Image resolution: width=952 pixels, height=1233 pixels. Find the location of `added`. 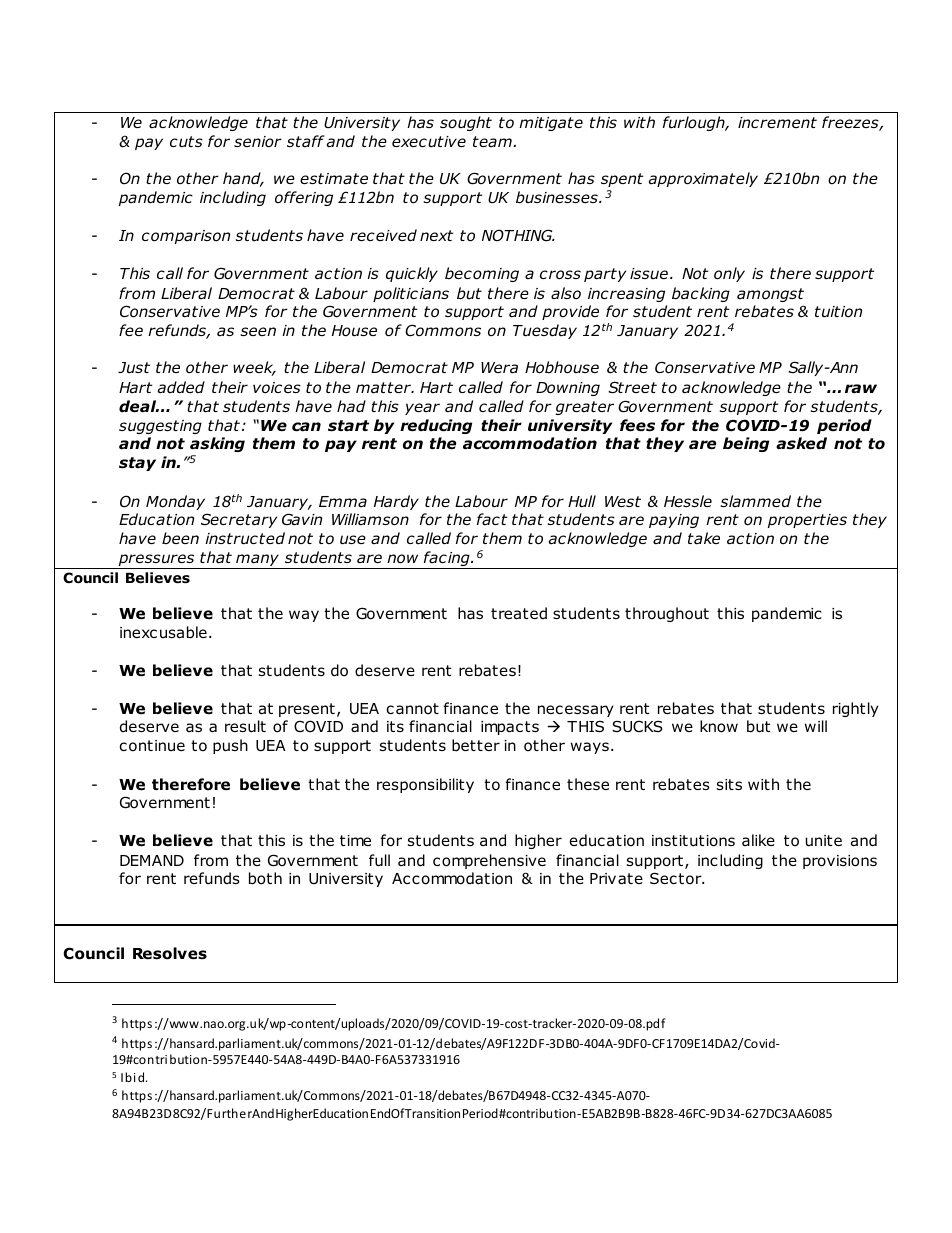

added is located at coordinates (181, 387).
